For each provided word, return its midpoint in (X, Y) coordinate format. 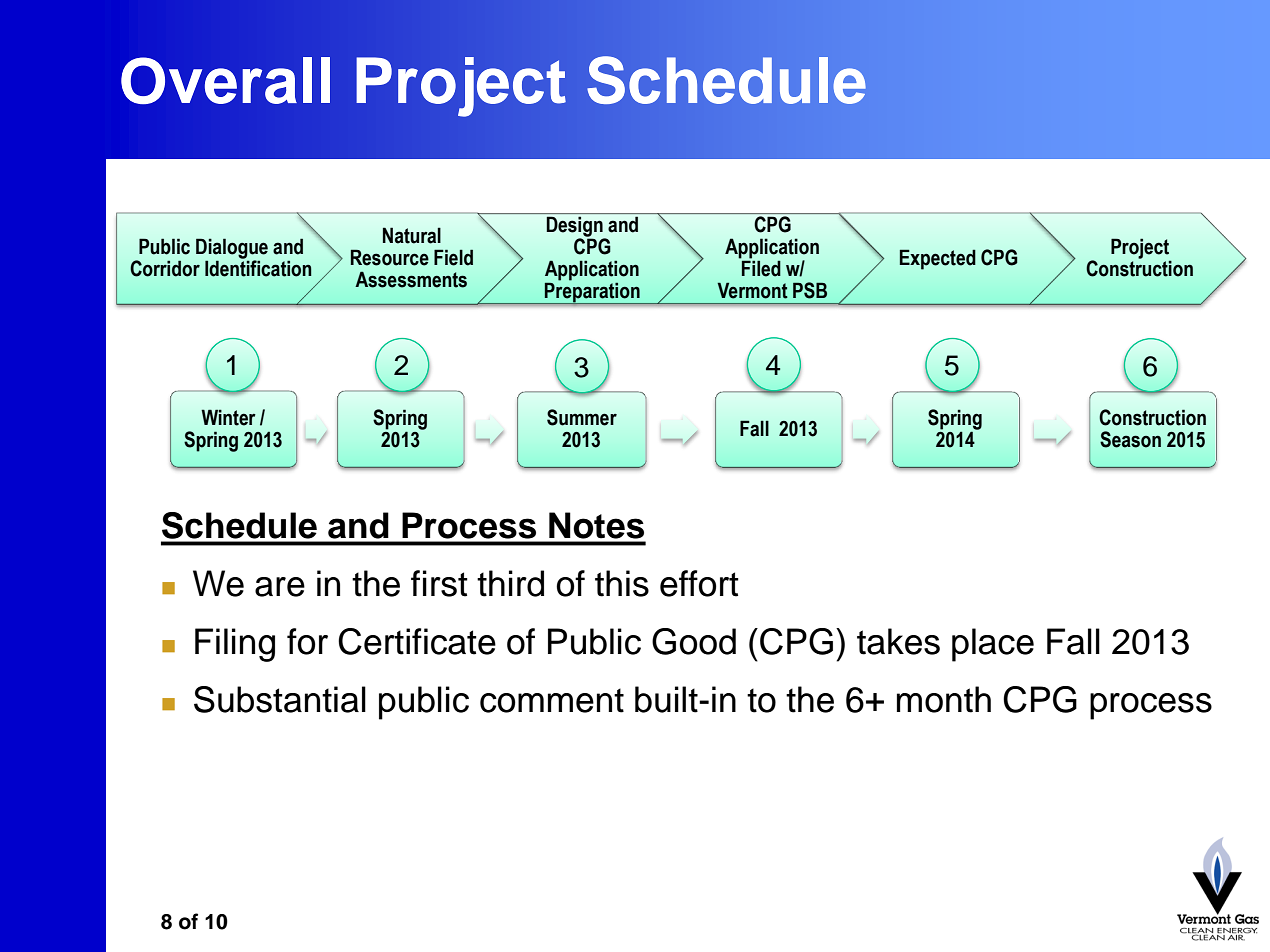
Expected (938, 259)
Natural (412, 235)
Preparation (592, 293)
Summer (582, 417)
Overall (225, 80)
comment (552, 700)
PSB (810, 290)
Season (1130, 439)
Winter (228, 417)
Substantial (280, 699)
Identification (258, 267)
